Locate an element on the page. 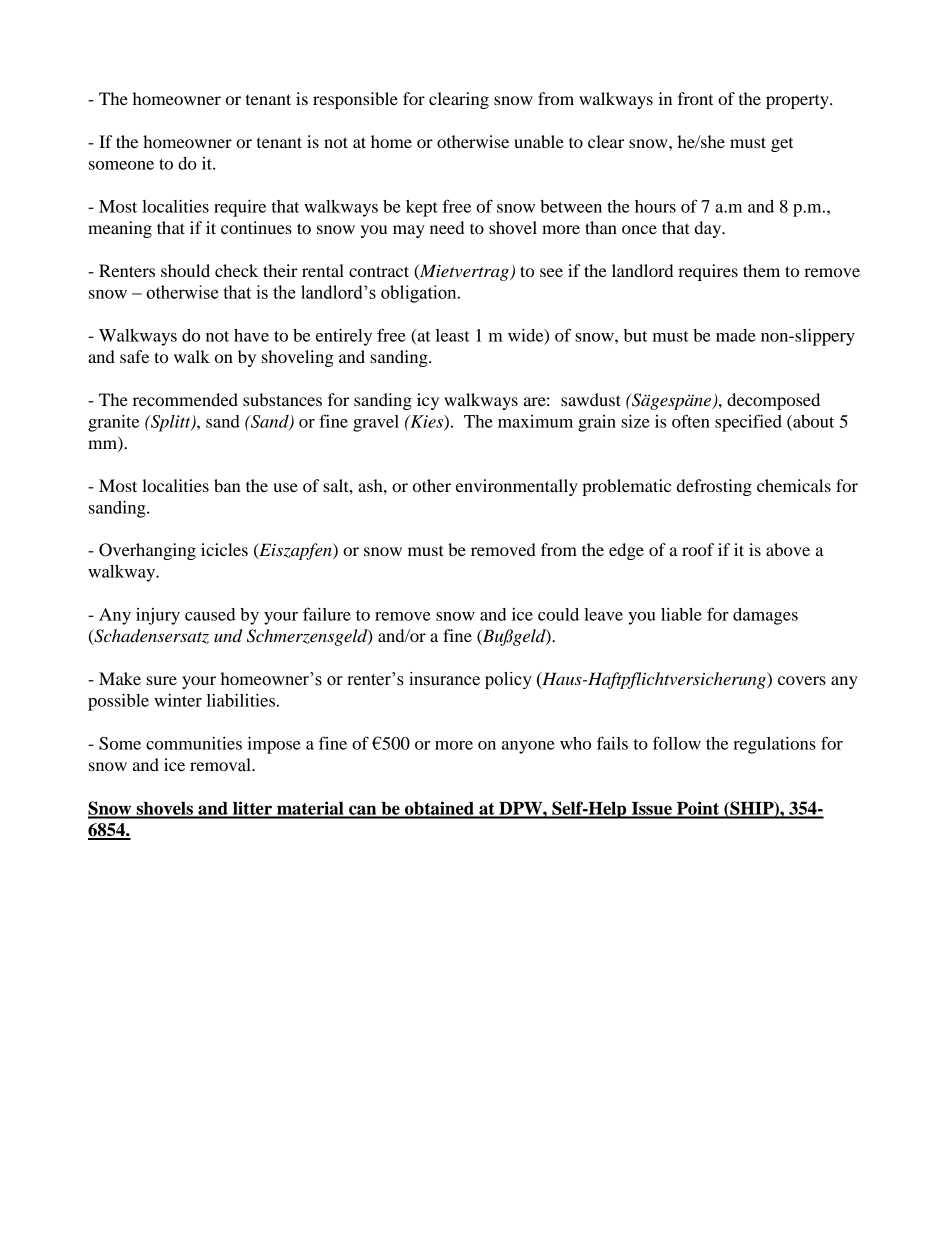  recommended is located at coordinates (185, 399).
